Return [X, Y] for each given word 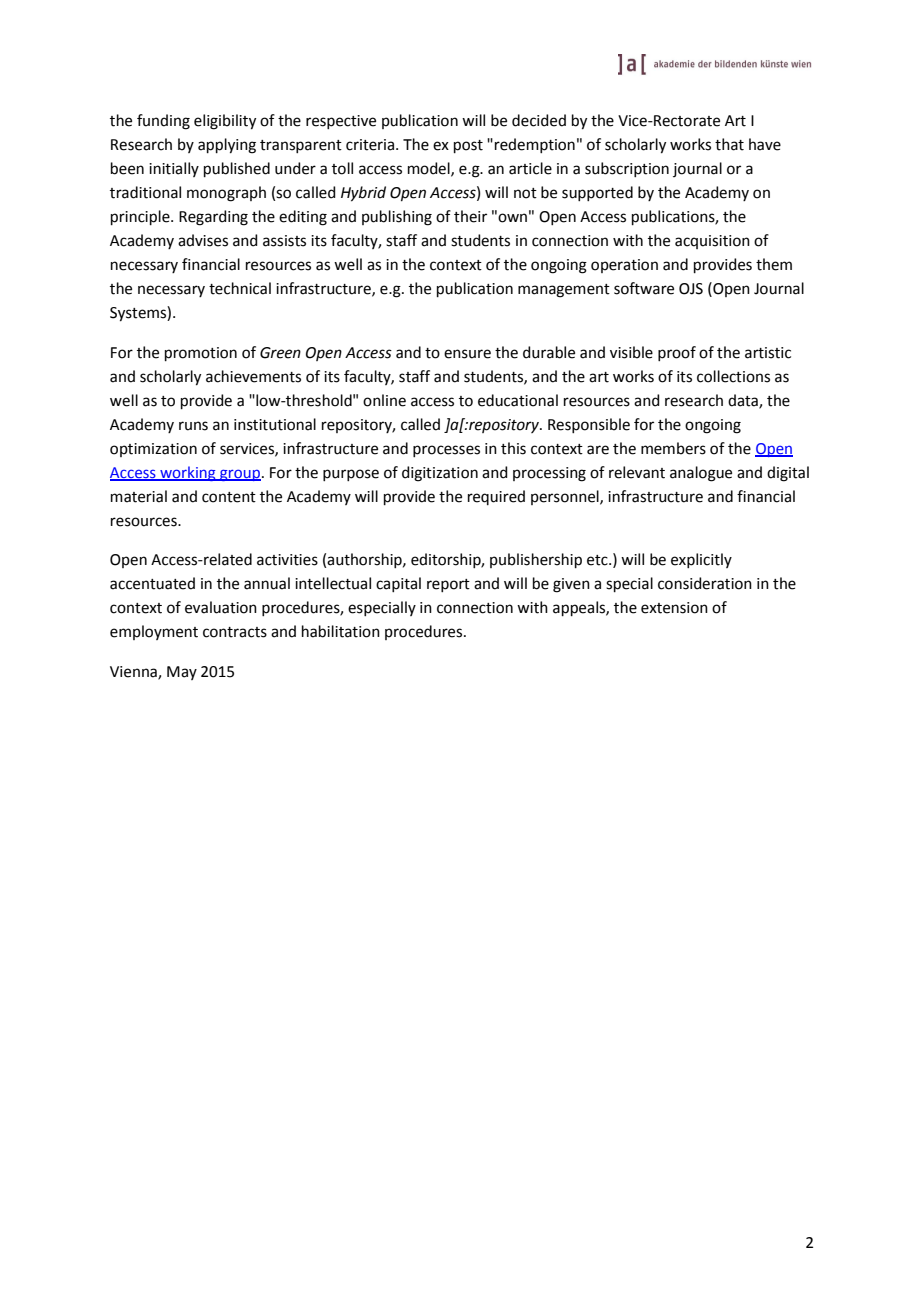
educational [518, 400]
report [448, 585]
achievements [253, 376]
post [468, 146]
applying [227, 146]
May [182, 673]
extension [674, 608]
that [729, 144]
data [744, 401]
